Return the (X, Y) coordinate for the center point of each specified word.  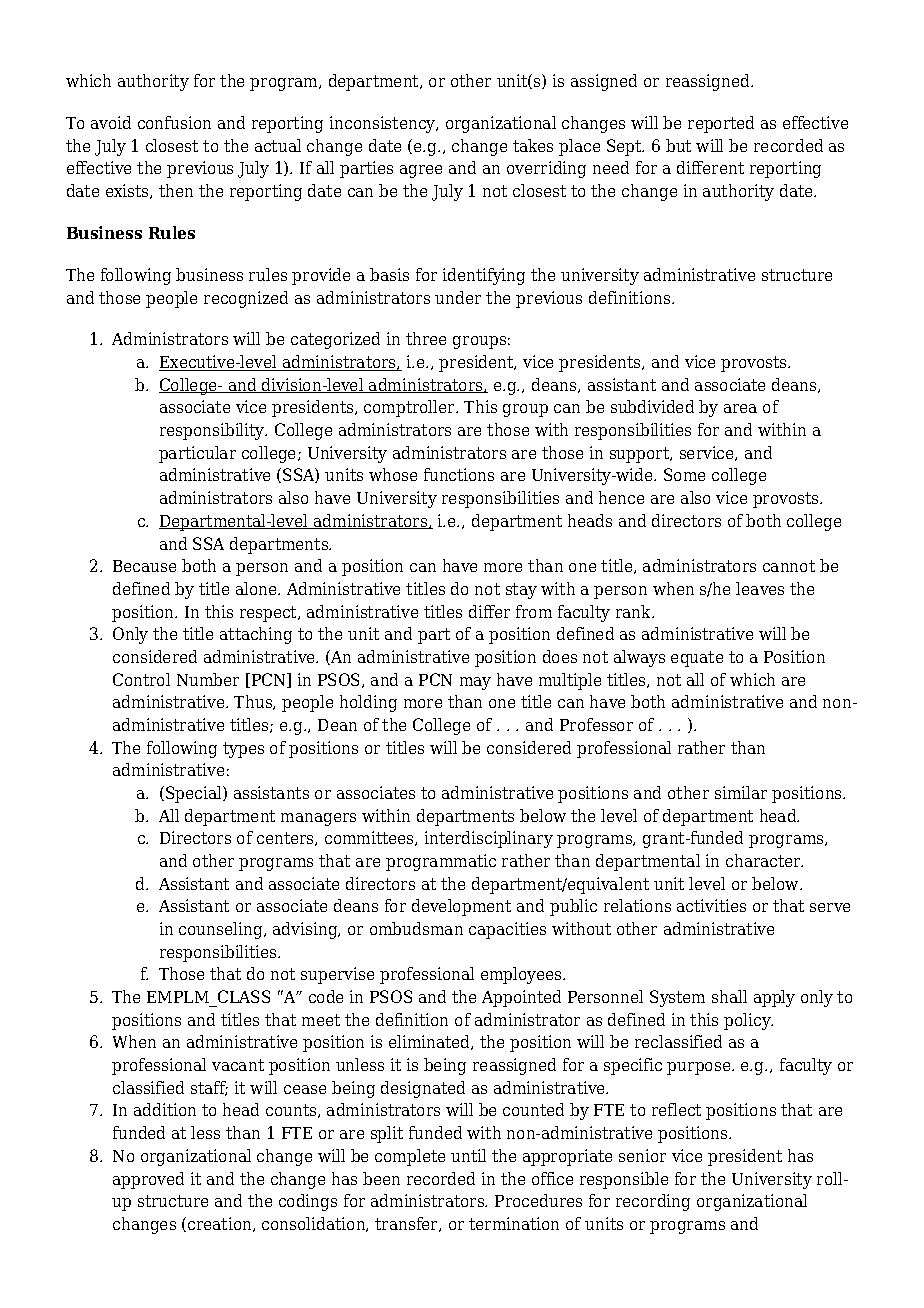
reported (721, 124)
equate (697, 659)
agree (421, 171)
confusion (174, 122)
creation (221, 1224)
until (468, 1155)
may (475, 683)
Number (208, 679)
